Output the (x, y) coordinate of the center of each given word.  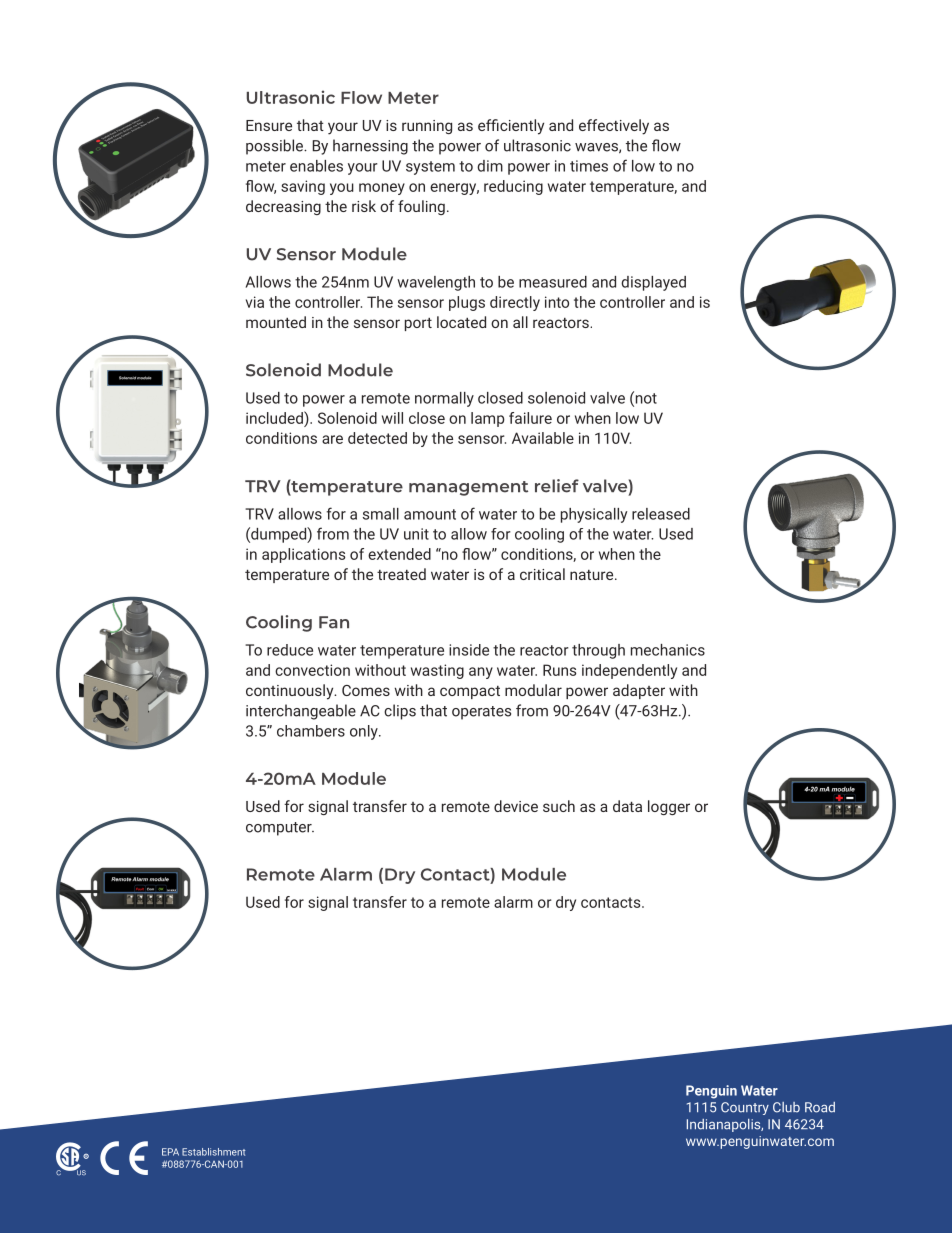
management (468, 488)
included (275, 417)
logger (669, 807)
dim (490, 166)
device (516, 806)
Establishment (214, 1152)
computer (280, 829)
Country (745, 1108)
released (661, 514)
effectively (614, 127)
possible (275, 147)
